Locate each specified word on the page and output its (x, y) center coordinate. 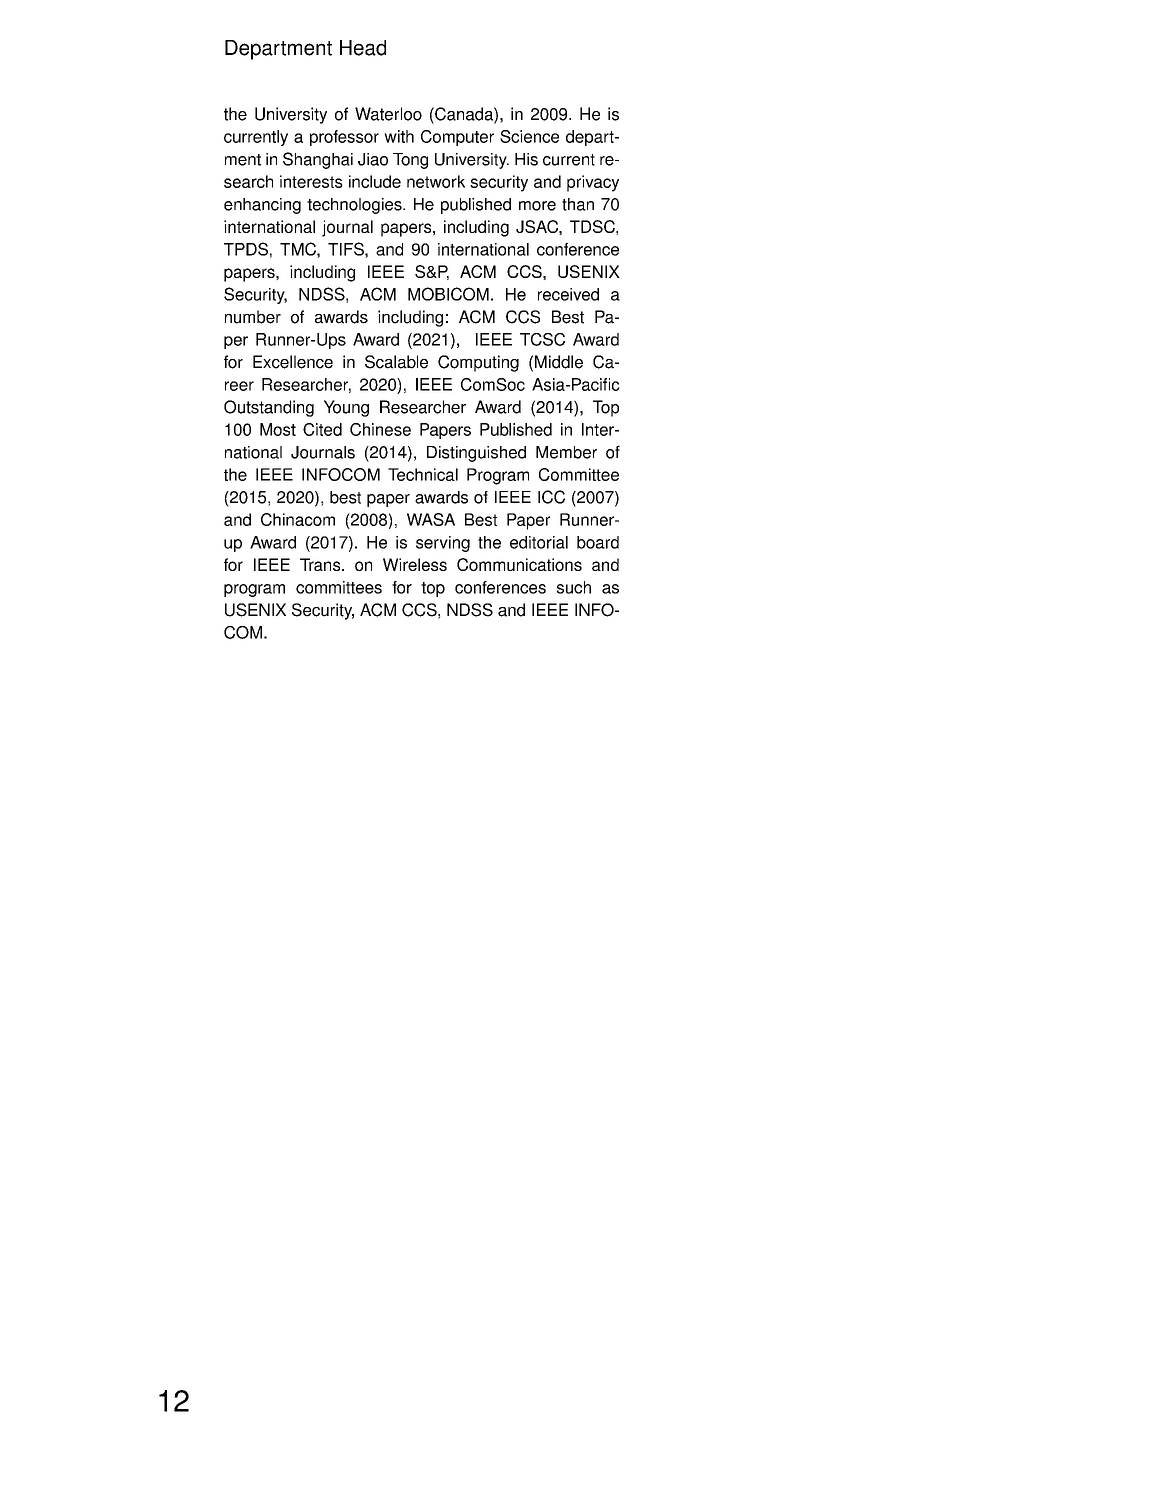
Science (529, 136)
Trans (321, 564)
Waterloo (388, 114)
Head (363, 48)
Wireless (415, 564)
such (574, 587)
